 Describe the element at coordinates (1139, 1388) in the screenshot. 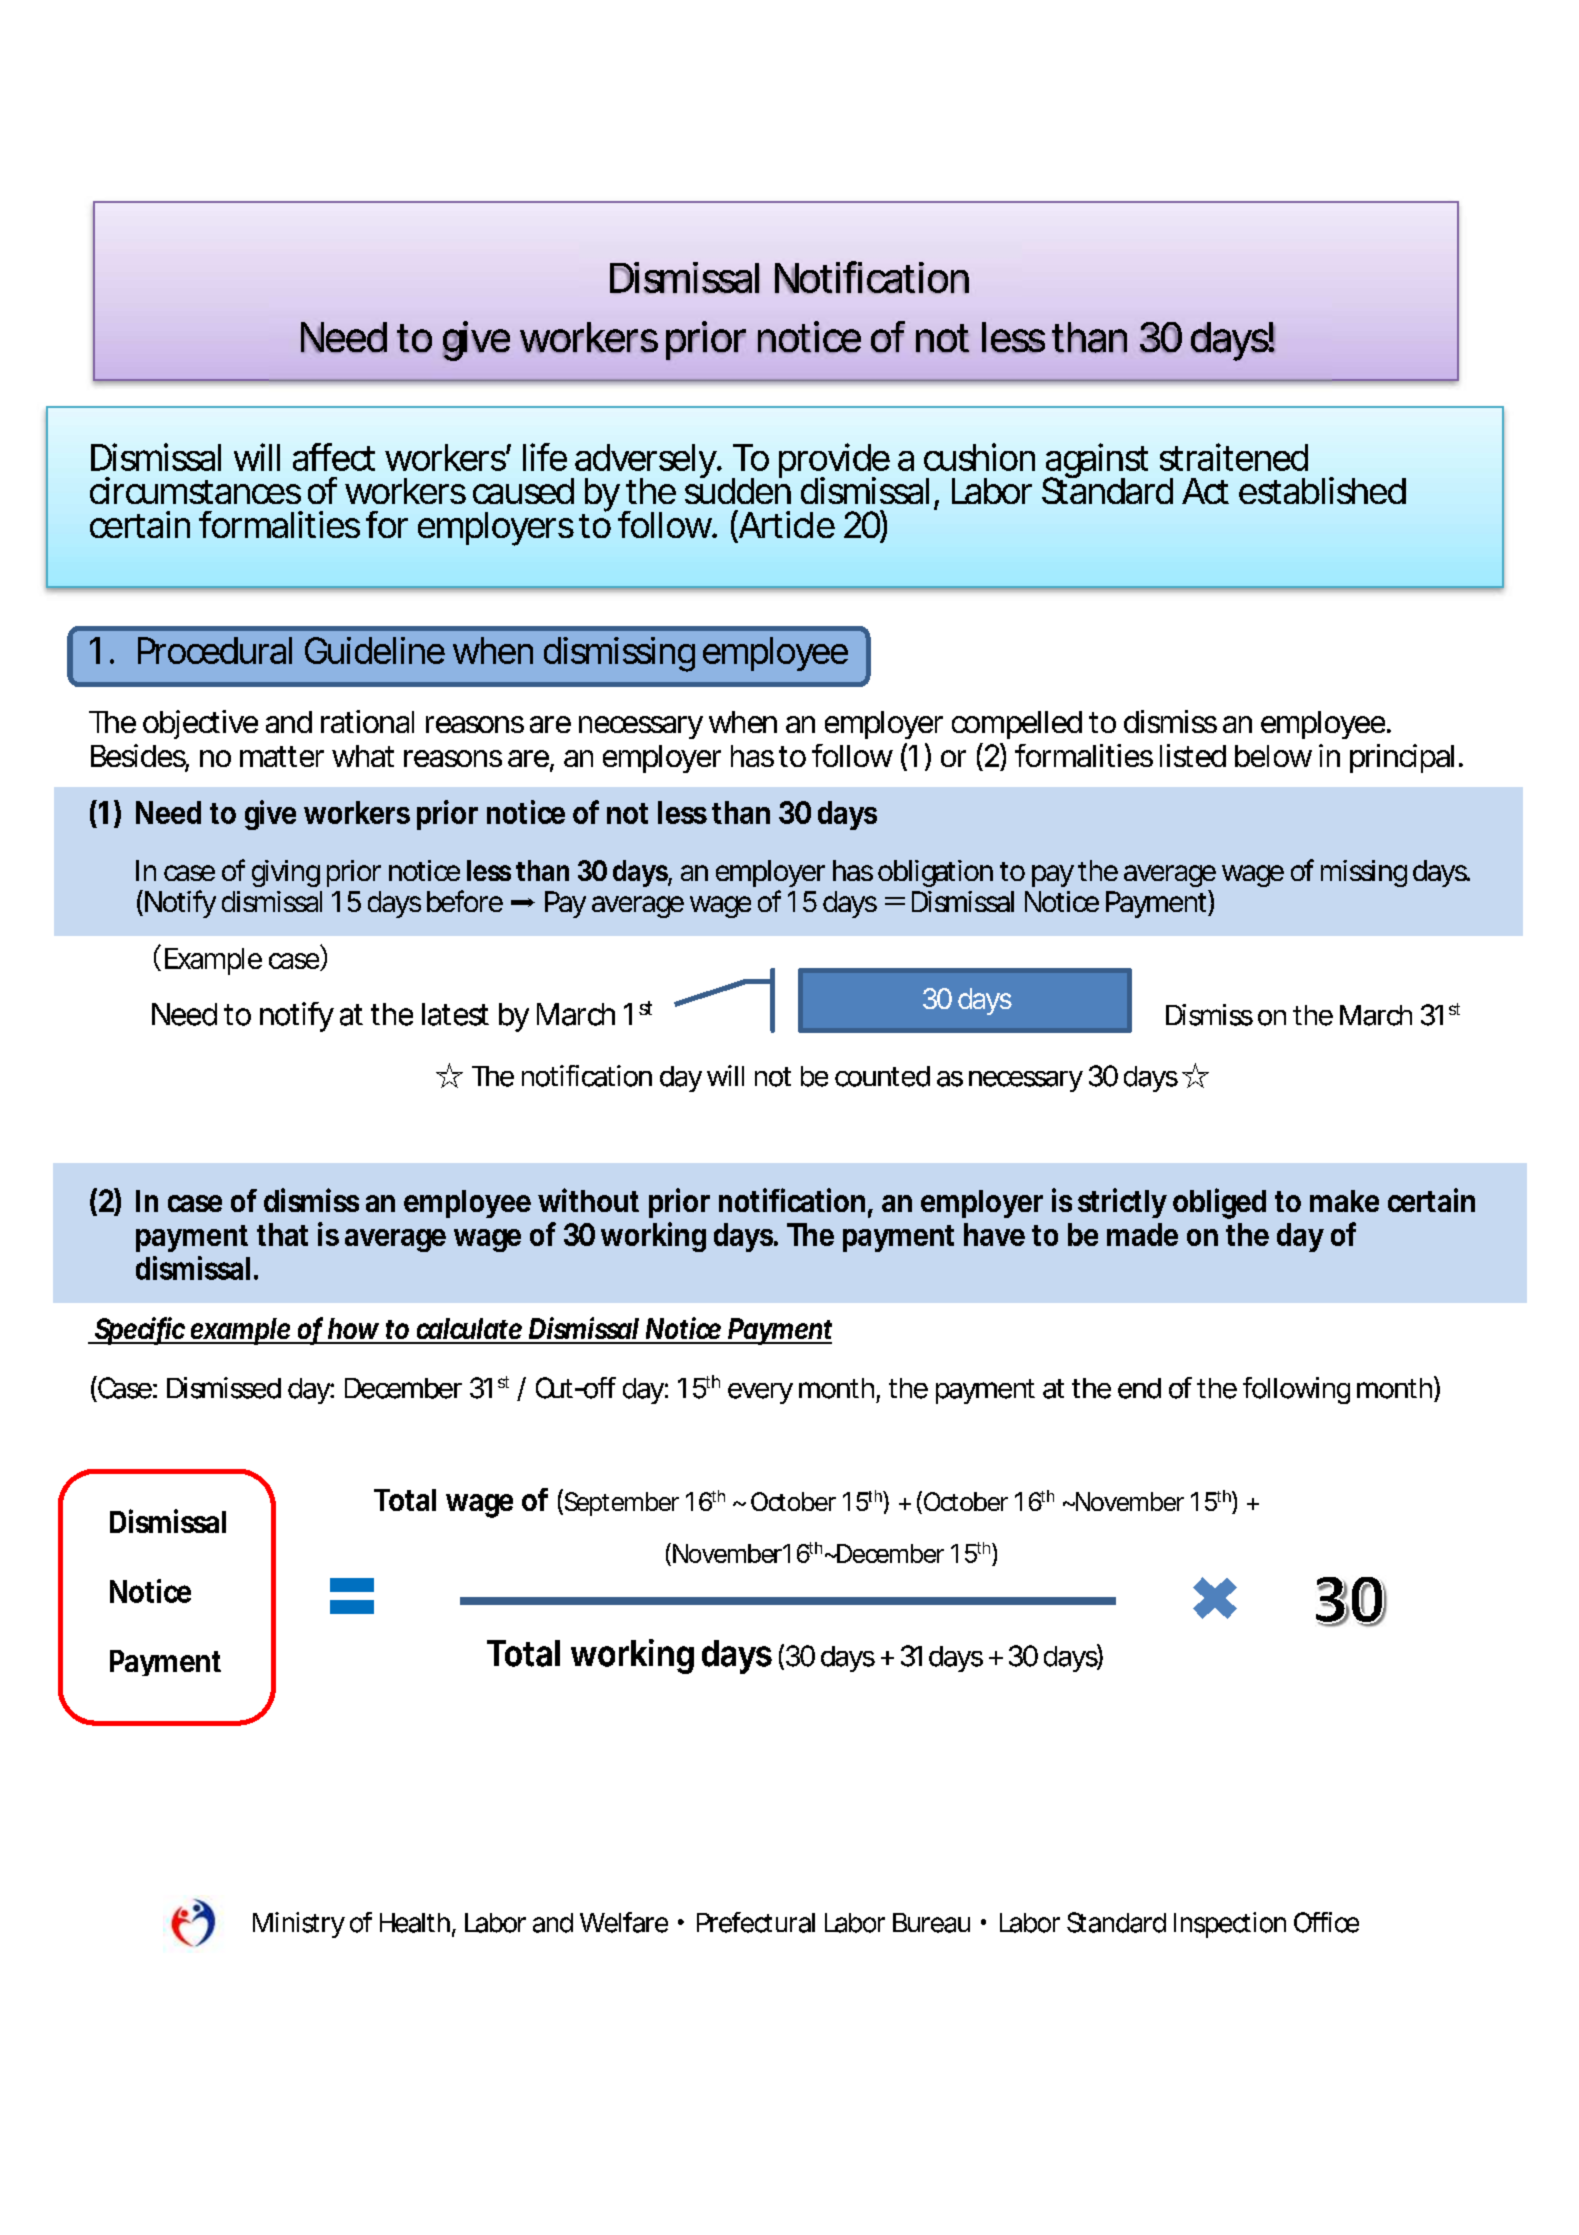

I see `end` at that location.
